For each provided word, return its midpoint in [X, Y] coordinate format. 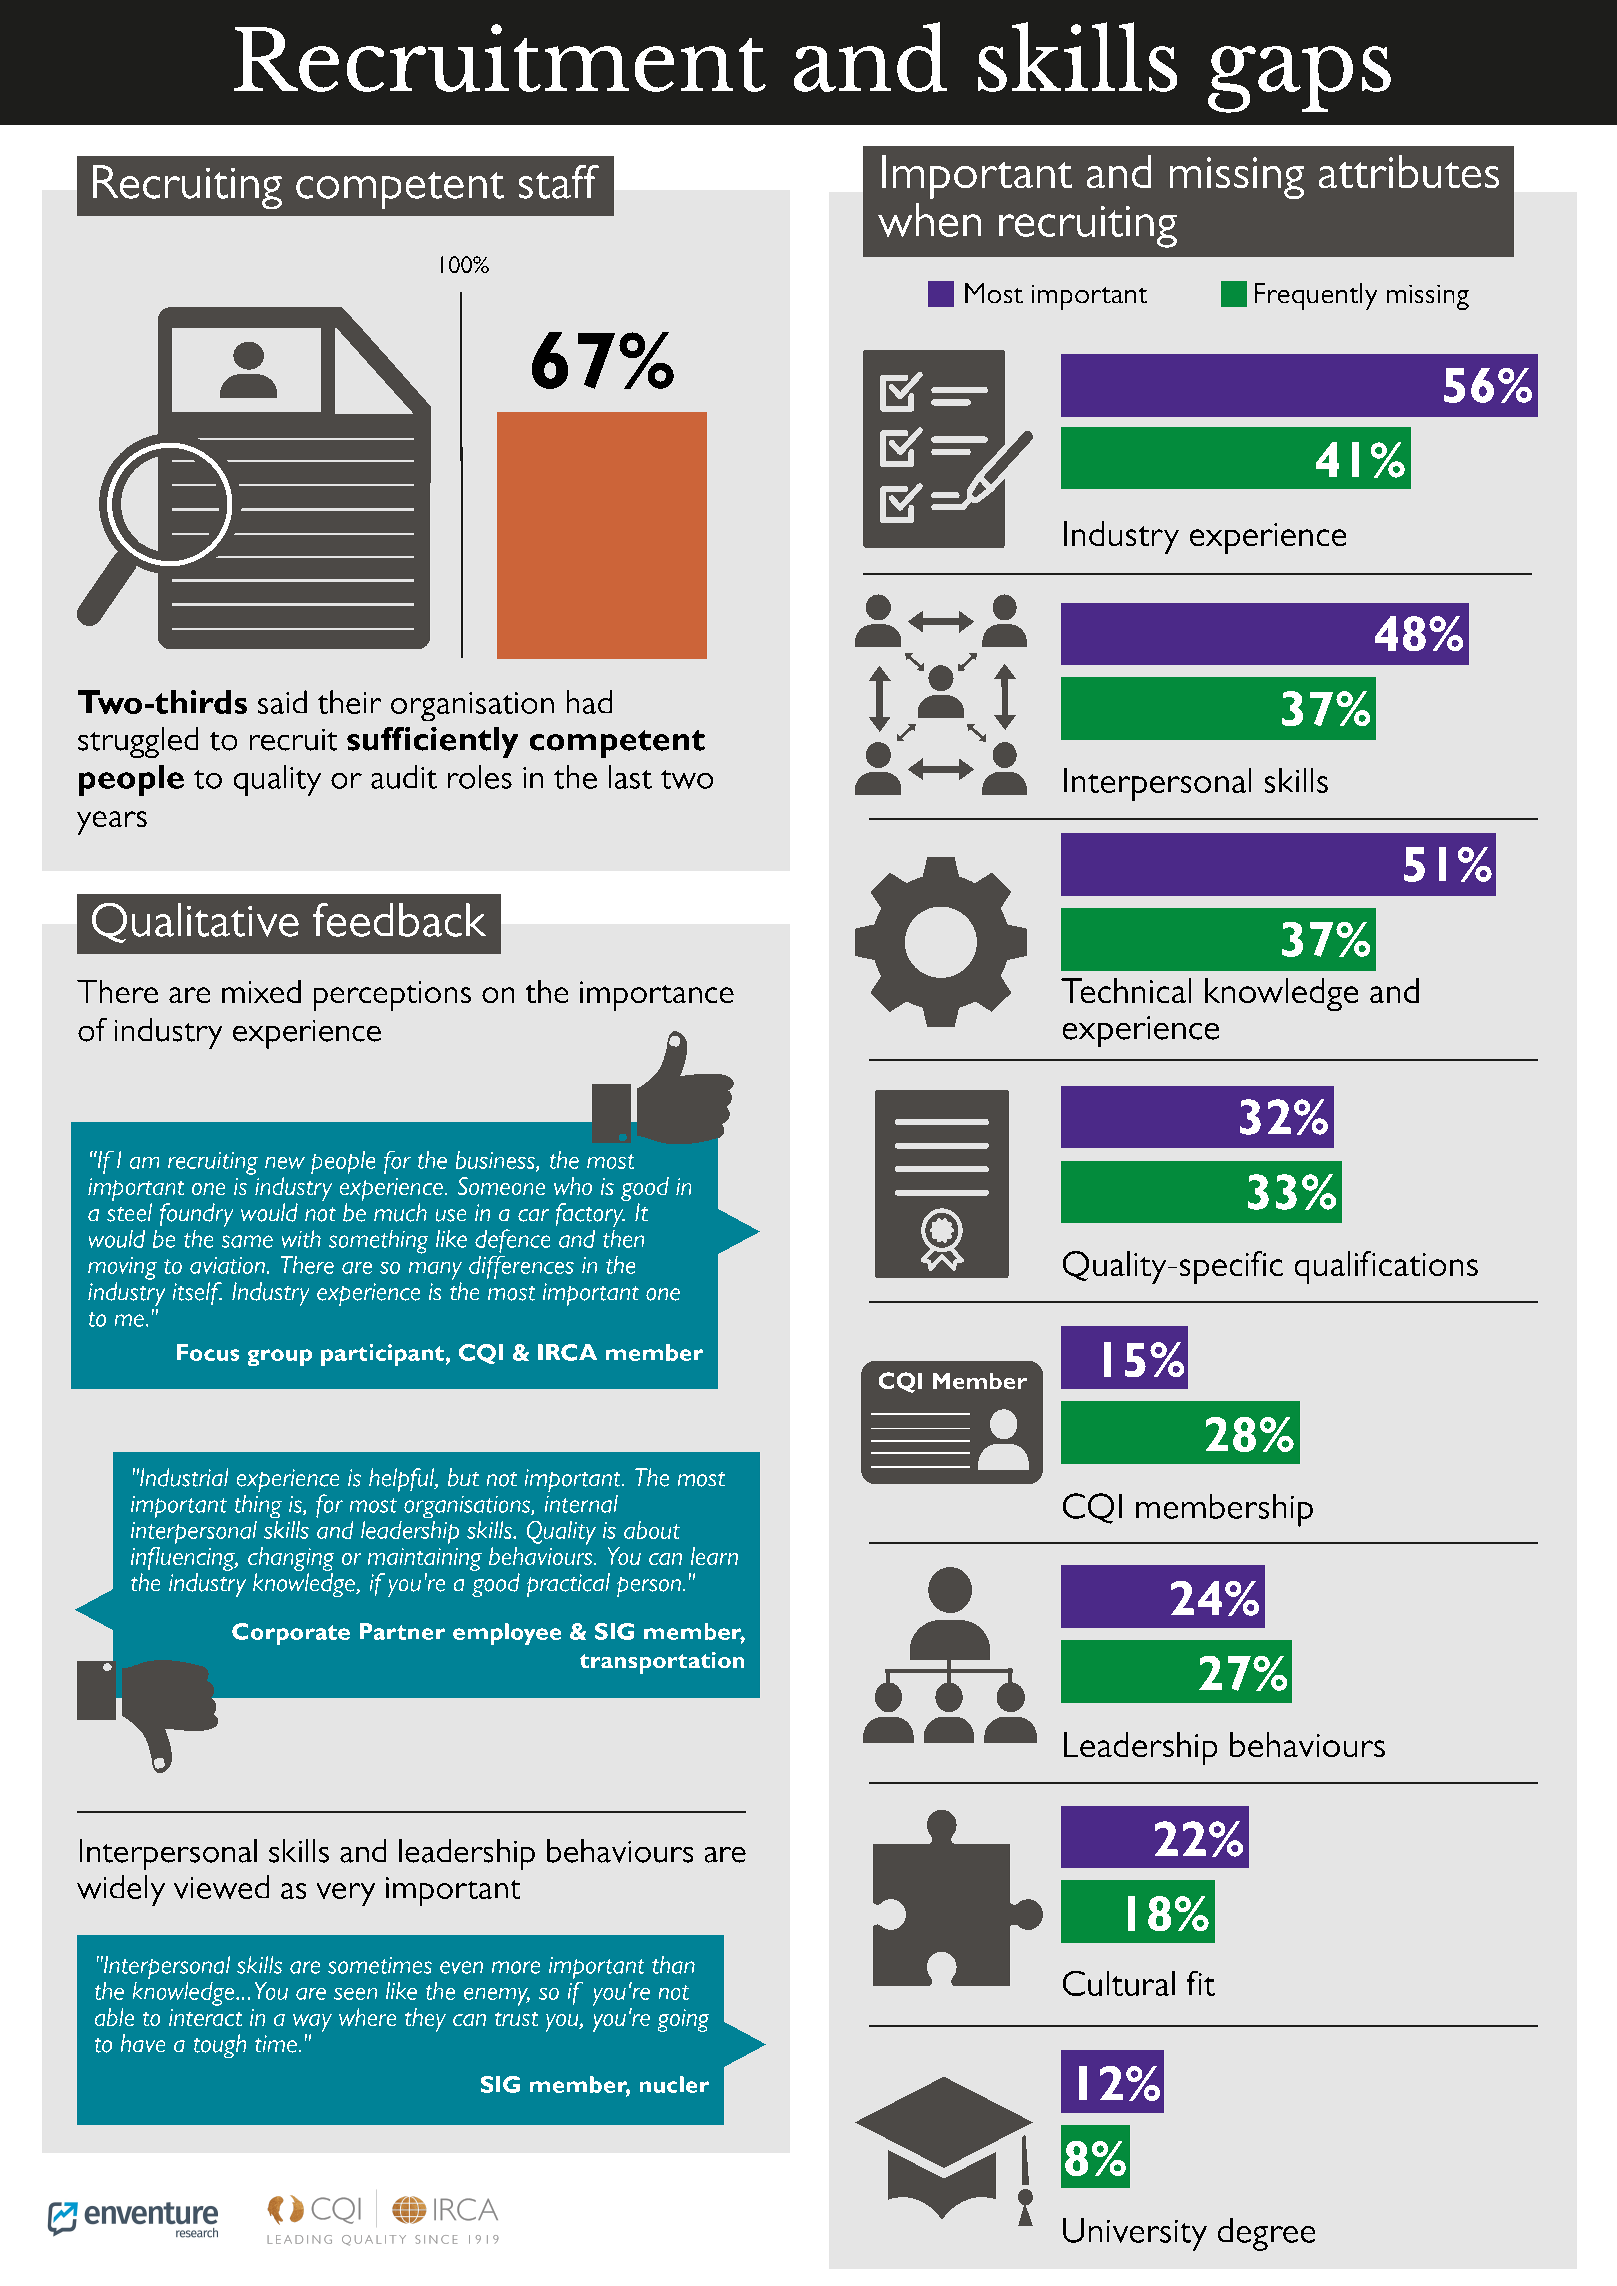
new [285, 1163]
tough [220, 2046]
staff [559, 182]
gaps [1299, 79]
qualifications [1386, 1267]
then [623, 1239]
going [683, 2020]
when [929, 220]
